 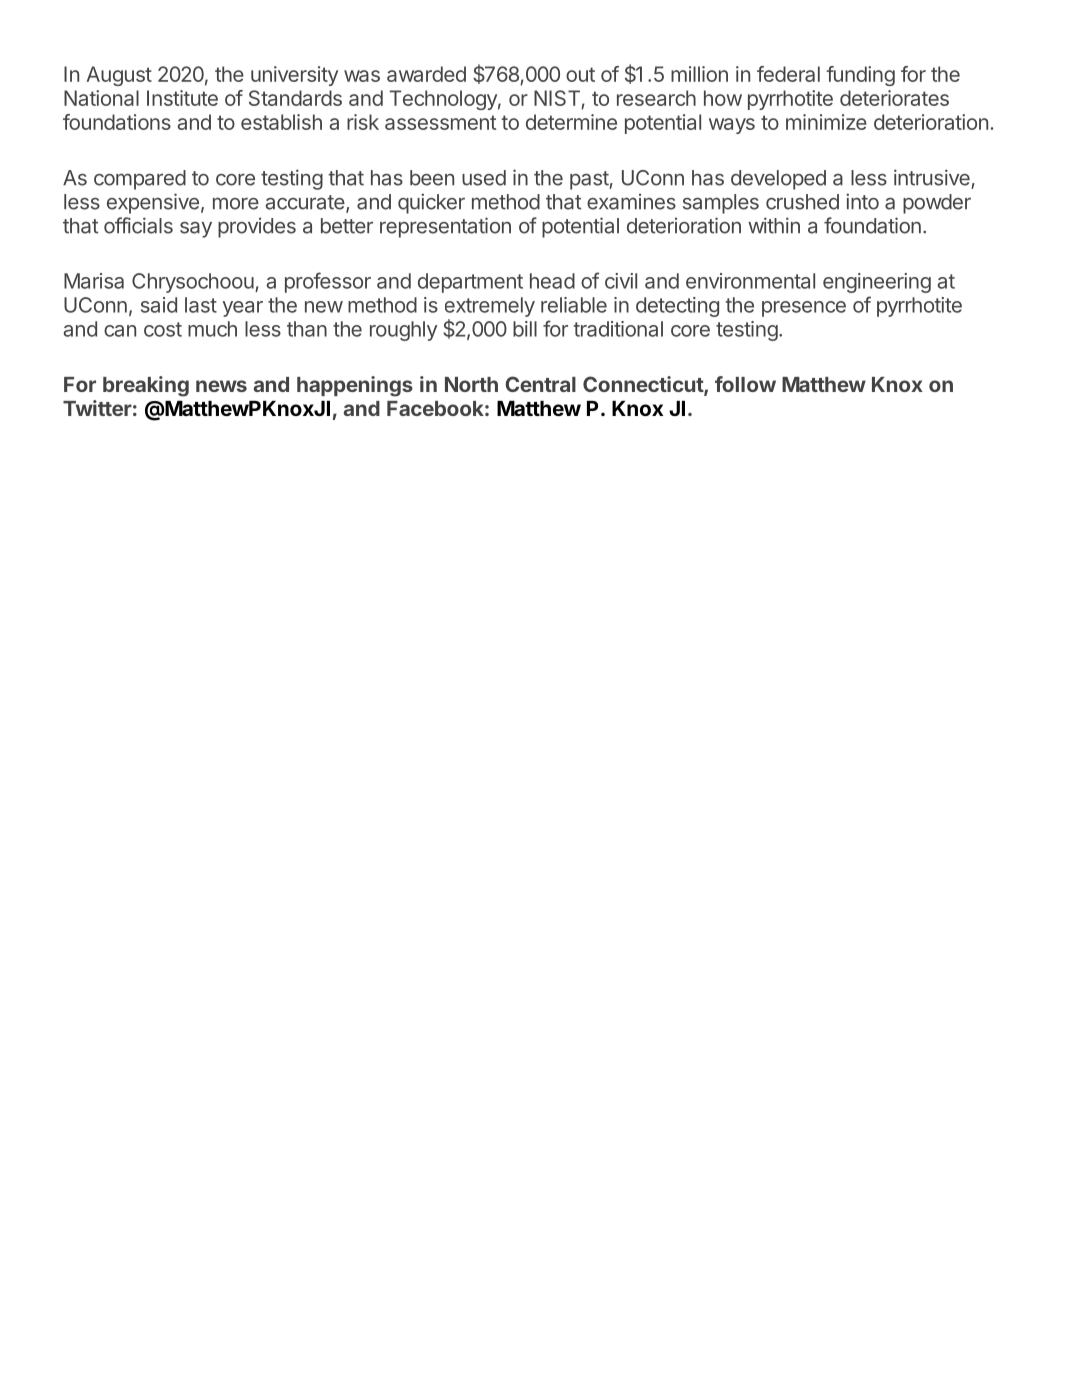 I want to click on Institute, so click(x=182, y=98).
